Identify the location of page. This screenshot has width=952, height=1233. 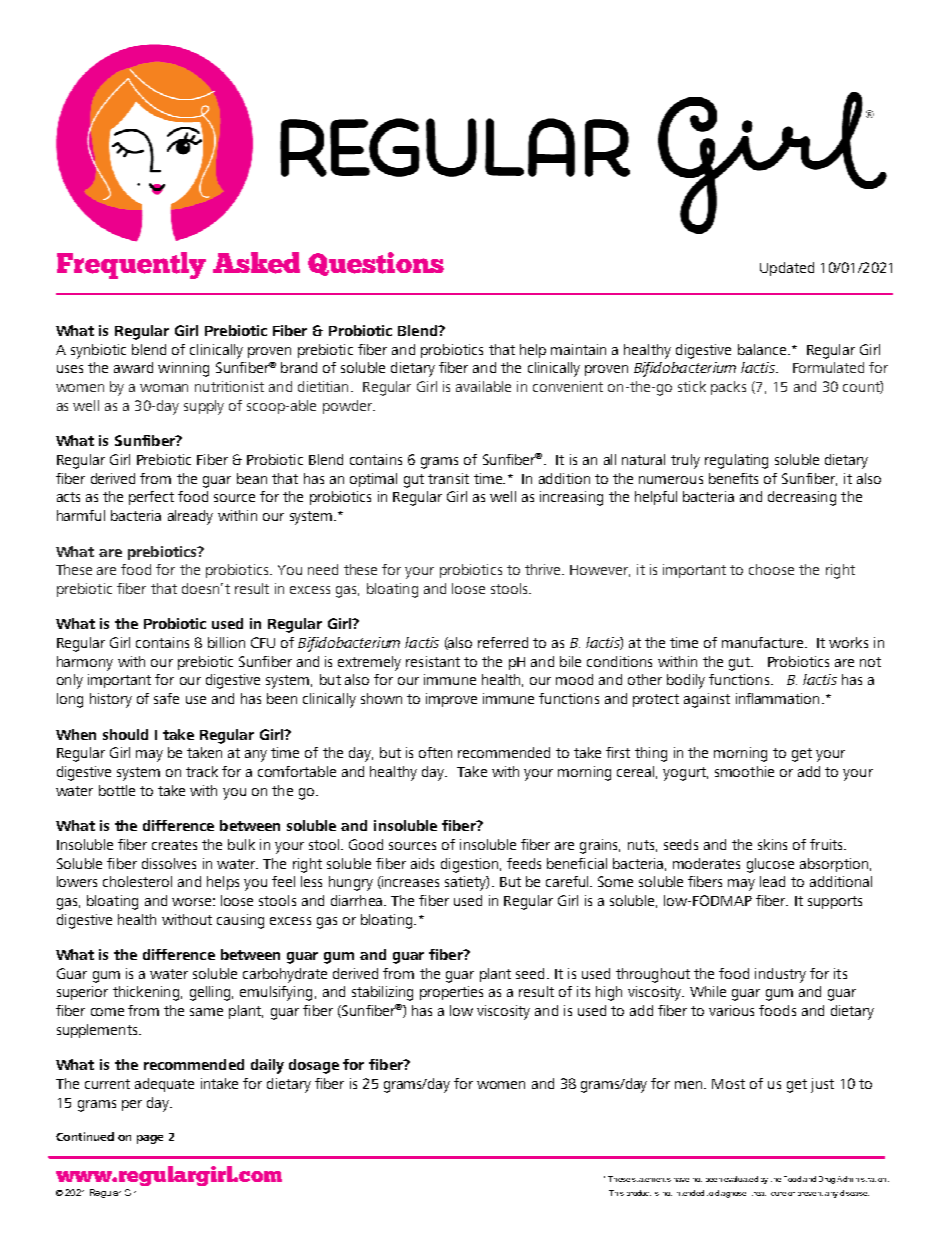
(150, 1139).
